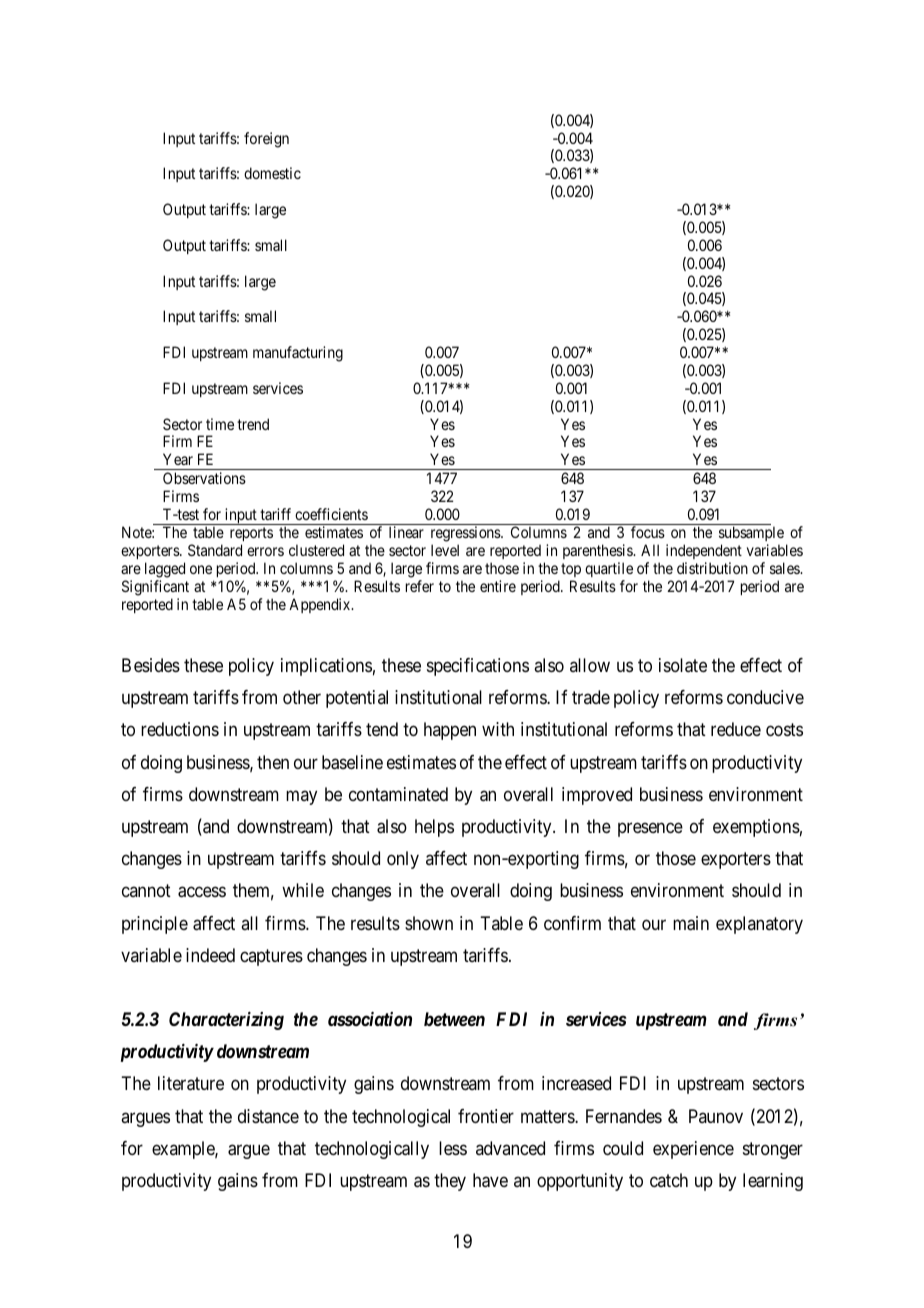 This page has width=924, height=1308. I want to click on Besides, so click(151, 665).
